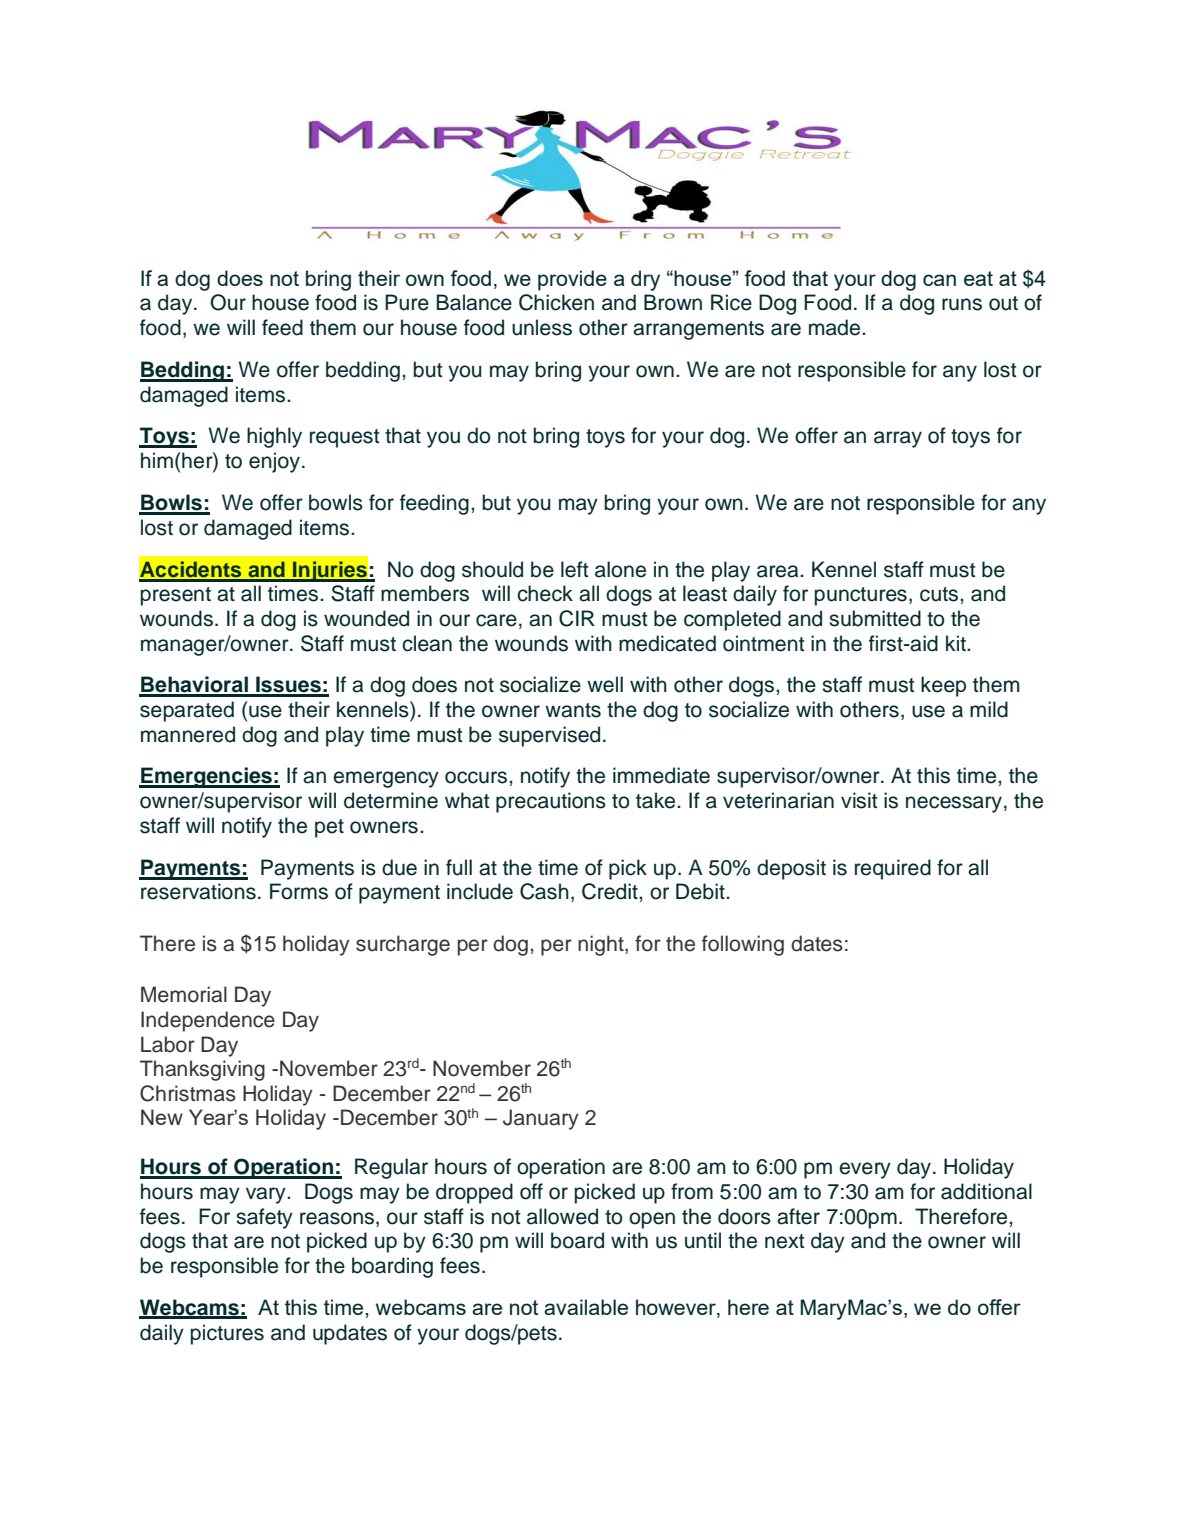 This image has width=1188, height=1537. What do you see at coordinates (551, 802) in the image?
I see `precautions` at bounding box center [551, 802].
